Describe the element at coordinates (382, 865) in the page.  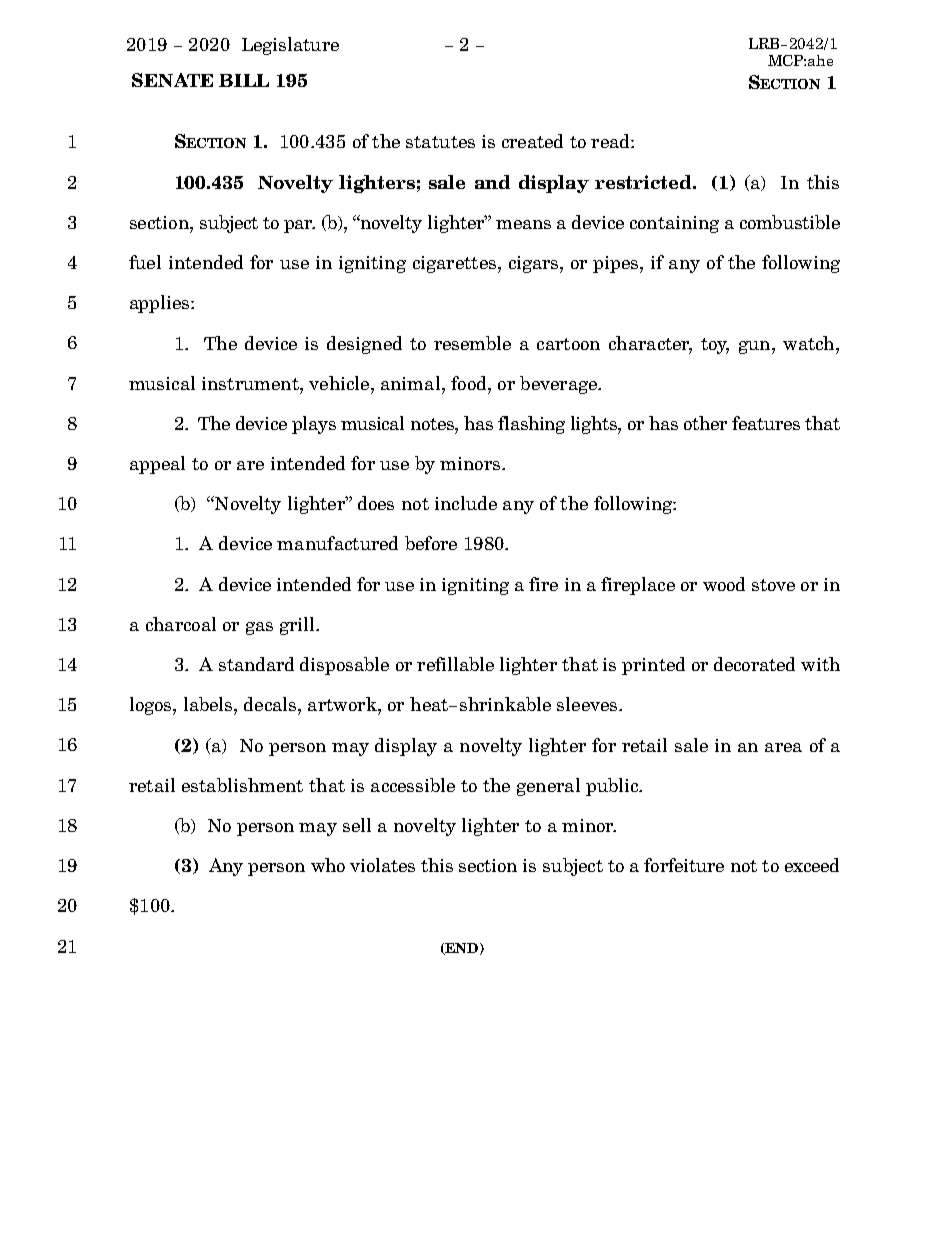
I see `violates` at that location.
